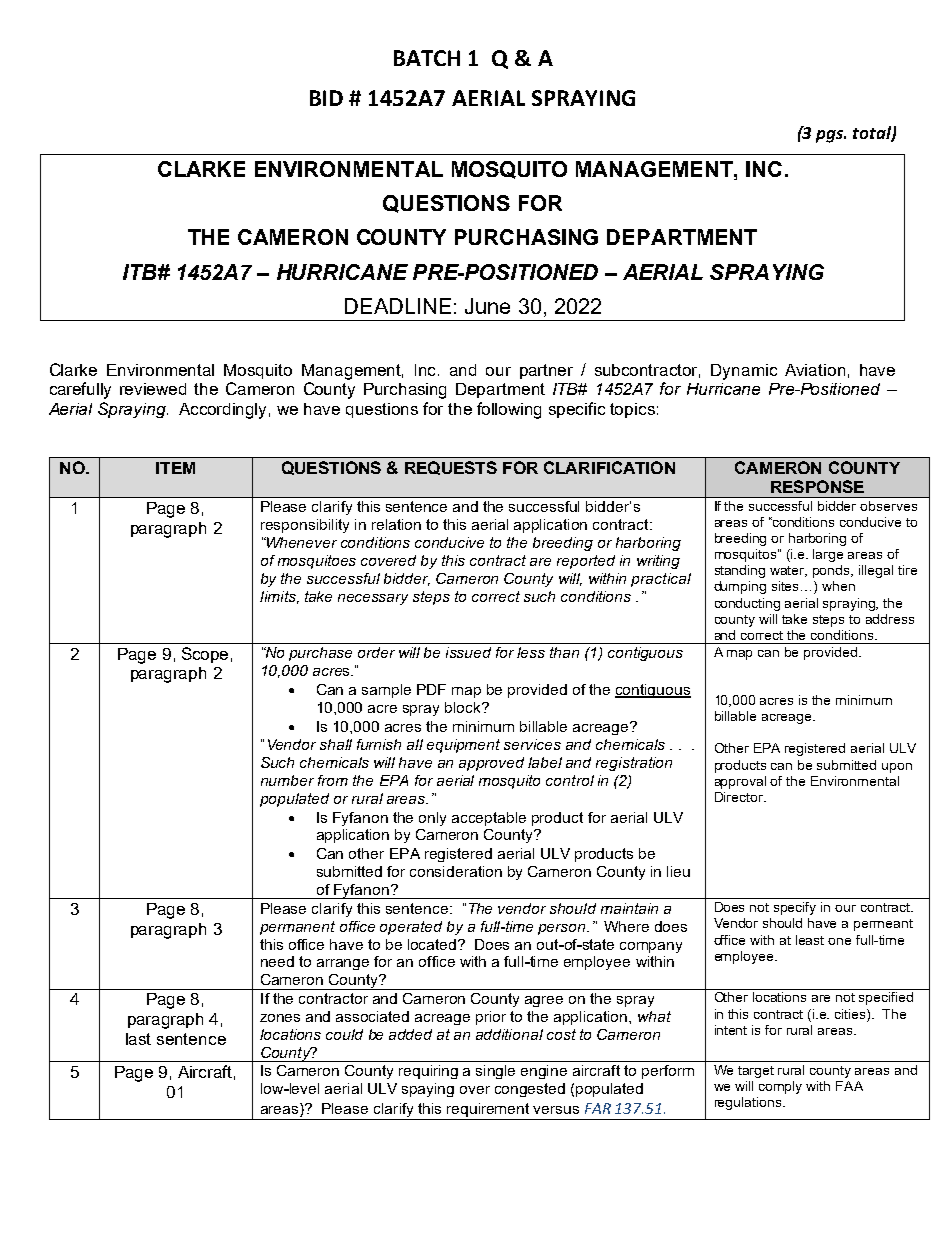 The width and height of the screenshot is (952, 1233). Describe the element at coordinates (287, 780) in the screenshot. I see `number` at that location.
